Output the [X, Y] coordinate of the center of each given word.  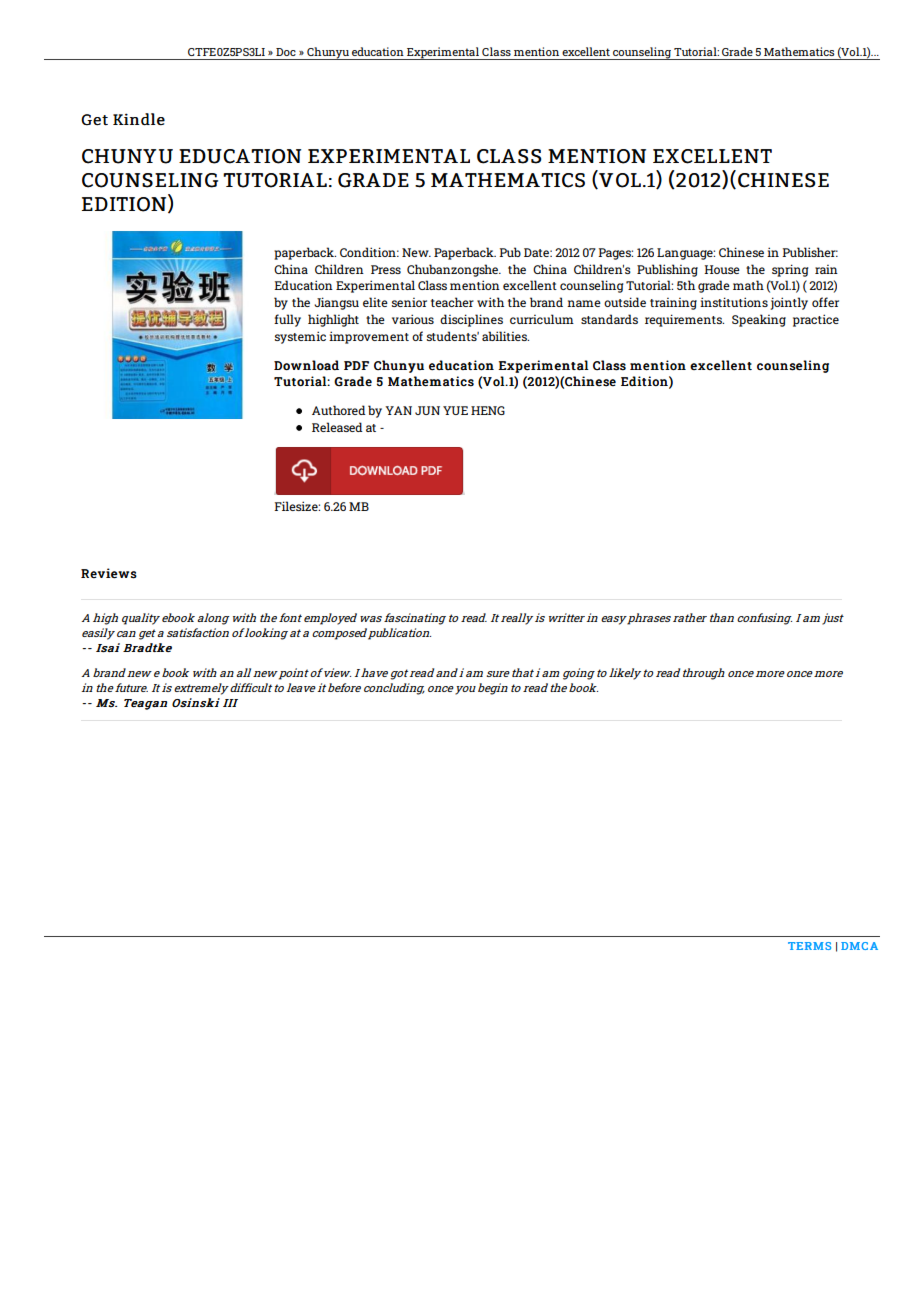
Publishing [667, 270]
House [722, 269]
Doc [286, 52]
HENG [488, 410]
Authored [339, 410]
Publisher [810, 252]
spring [790, 270]
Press [386, 269]
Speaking [759, 320]
